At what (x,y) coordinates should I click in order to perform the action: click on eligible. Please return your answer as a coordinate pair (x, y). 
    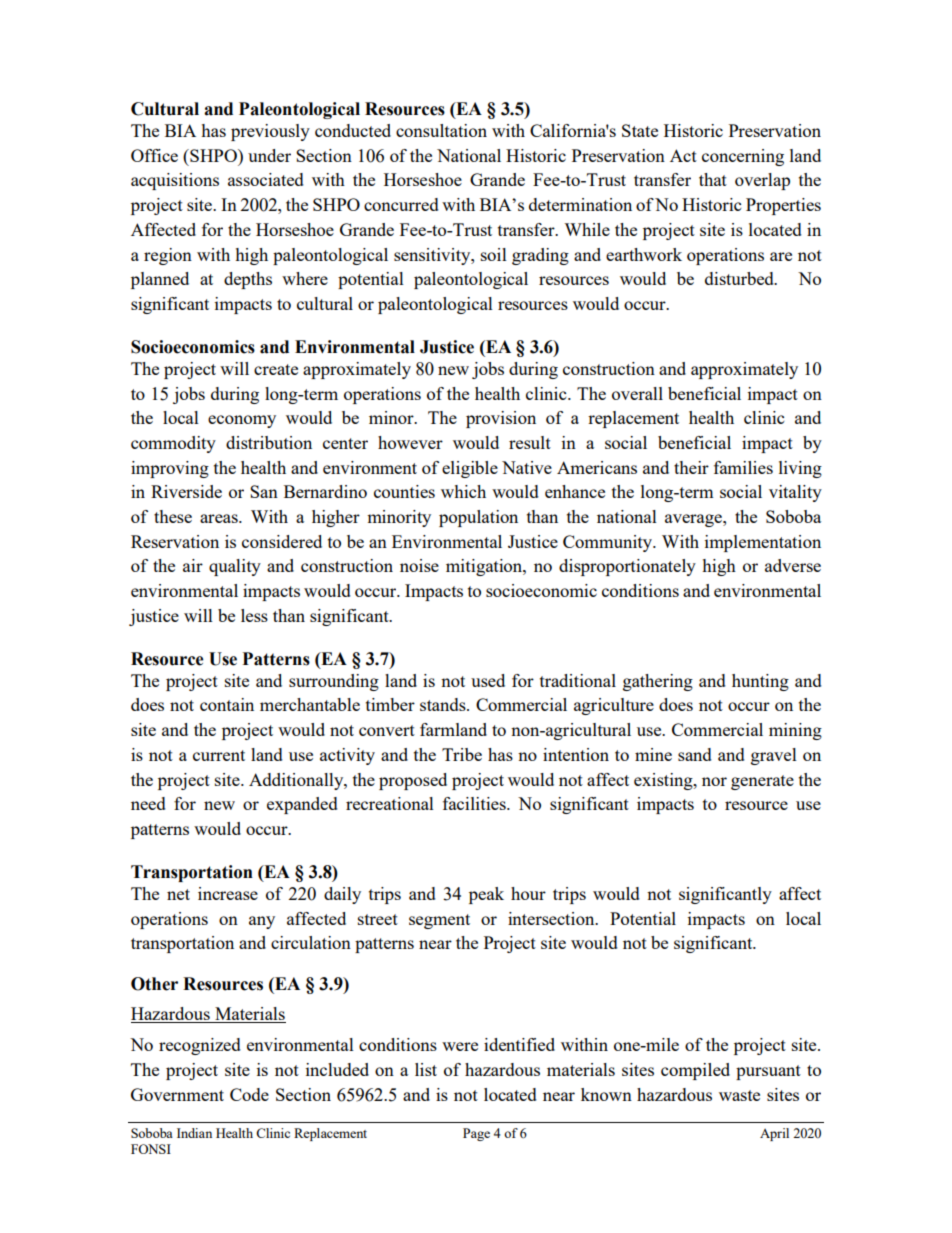
    Looking at the image, I should click on (470, 469).
